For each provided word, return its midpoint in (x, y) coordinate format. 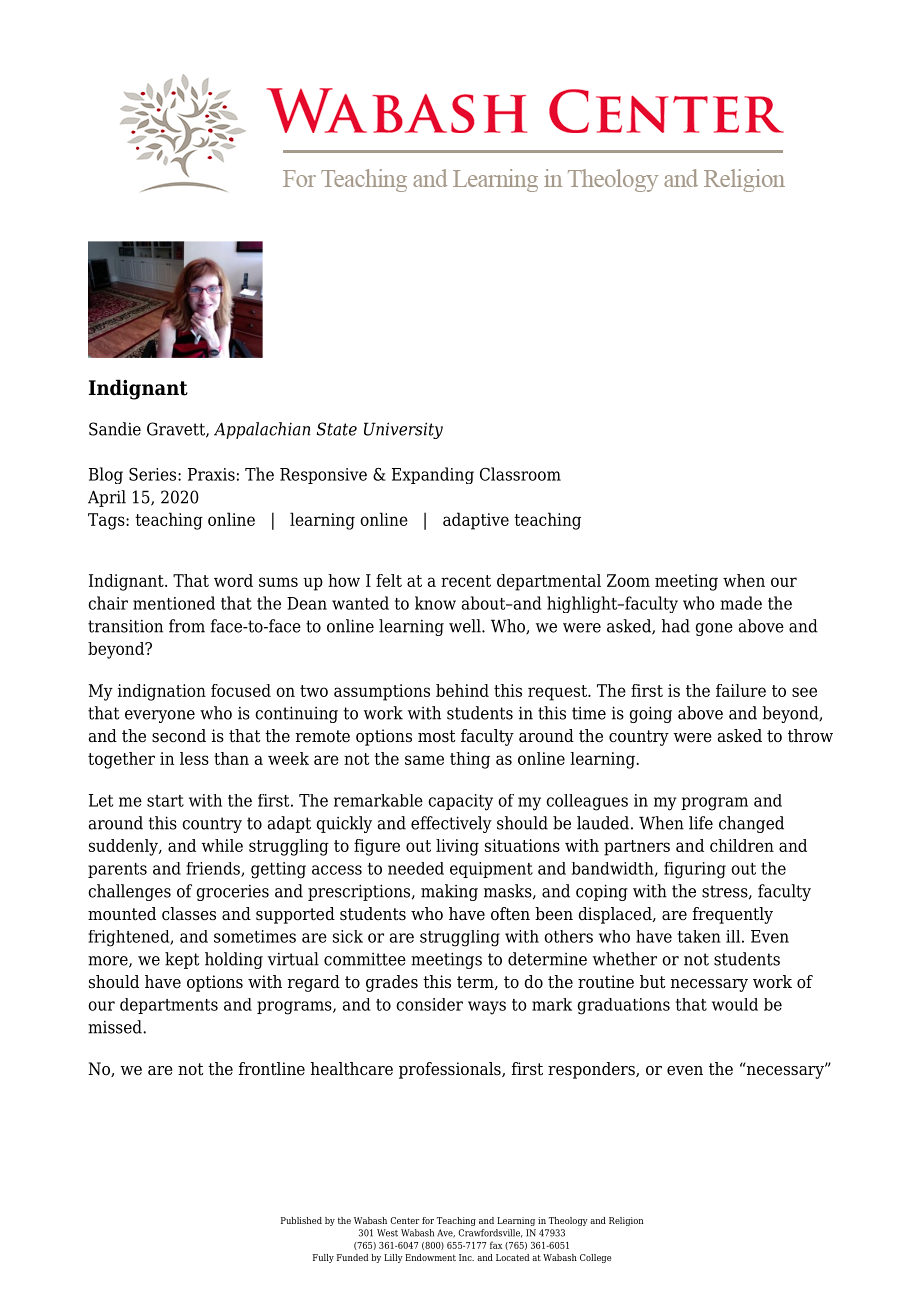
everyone (160, 716)
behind (462, 690)
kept (182, 960)
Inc (466, 1257)
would (735, 1004)
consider (429, 1004)
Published (301, 1220)
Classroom (520, 474)
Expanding (433, 475)
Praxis (211, 474)
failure (741, 690)
